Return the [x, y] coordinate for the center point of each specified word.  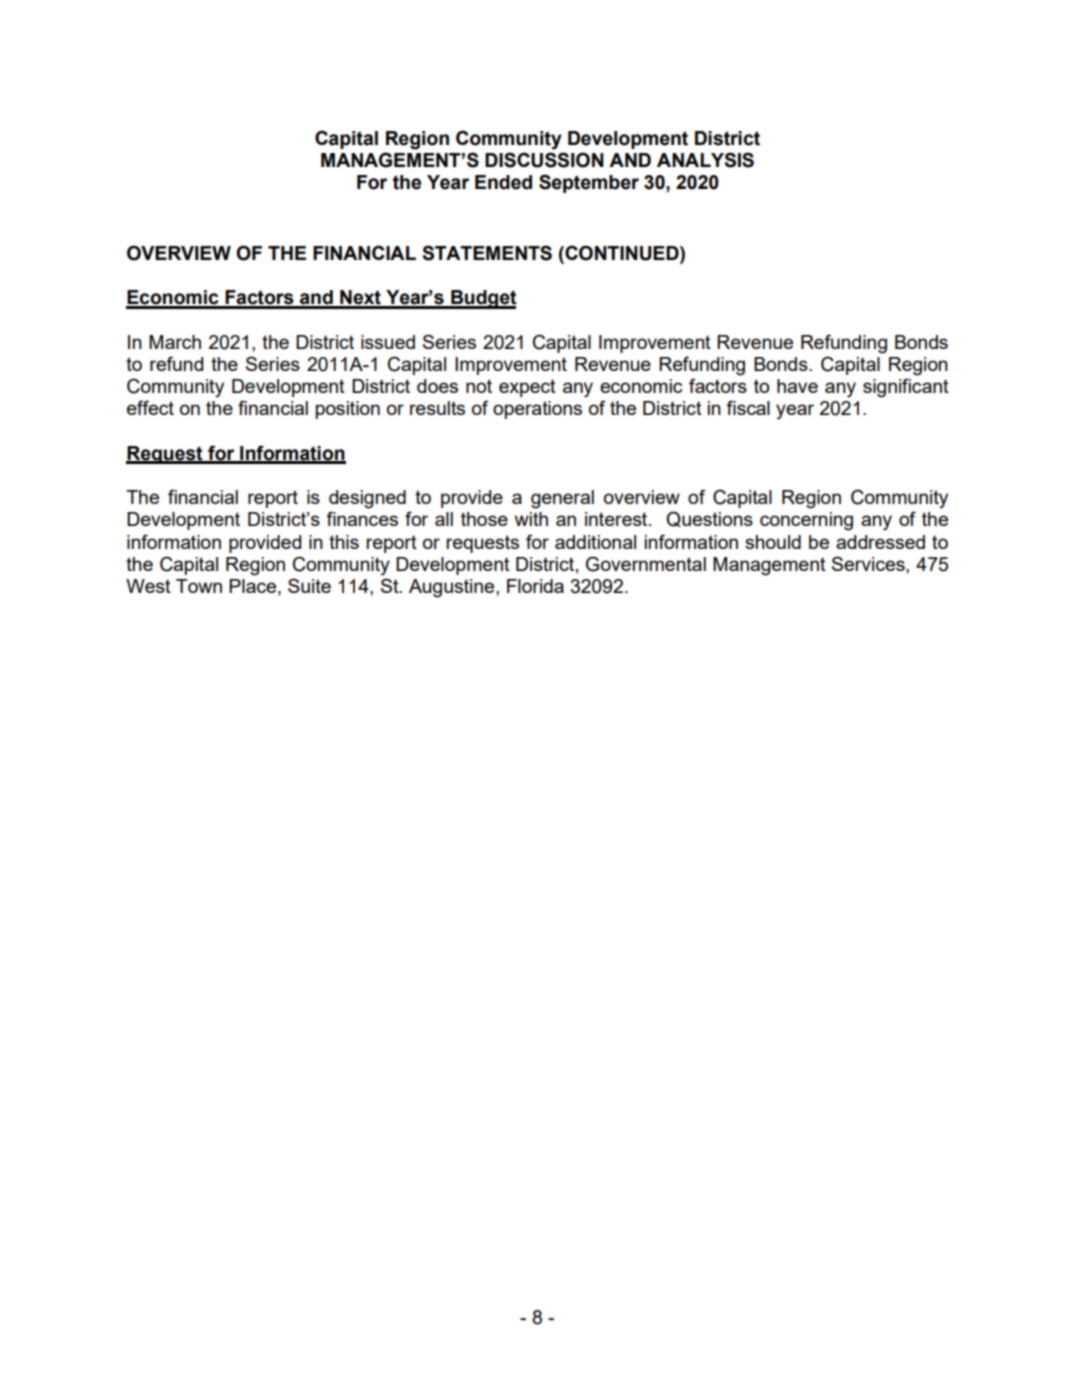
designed [367, 499]
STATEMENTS [487, 253]
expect [527, 388]
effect [150, 407]
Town [199, 586]
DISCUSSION [544, 160]
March [175, 342]
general [562, 499]
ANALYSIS [705, 160]
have [797, 386]
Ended [503, 182]
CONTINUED [622, 253]
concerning [806, 521]
